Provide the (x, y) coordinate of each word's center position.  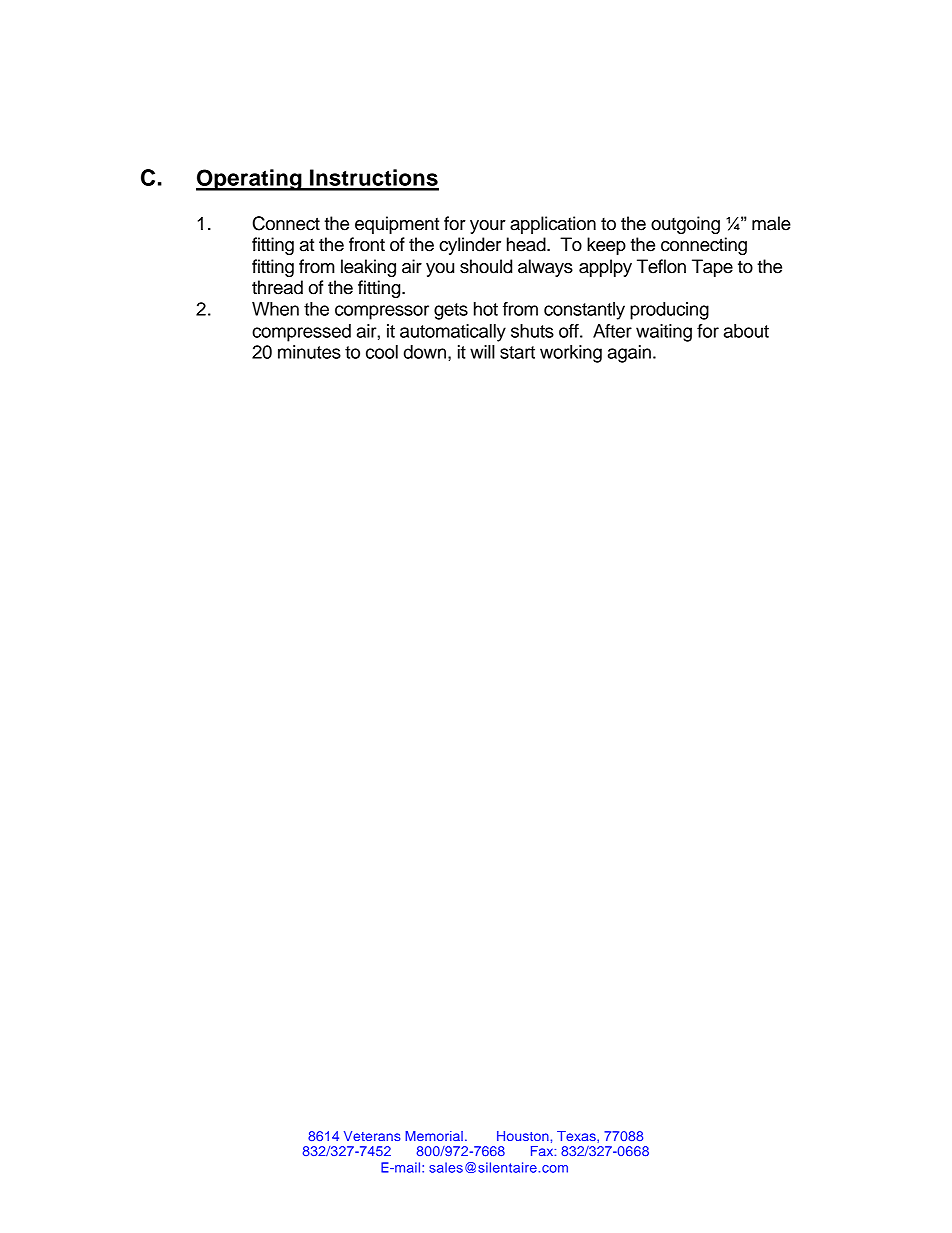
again (629, 354)
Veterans (372, 1136)
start (517, 352)
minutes (309, 352)
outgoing (685, 225)
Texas (577, 1136)
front (367, 244)
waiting (664, 333)
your (488, 227)
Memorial (434, 1136)
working (571, 354)
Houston (523, 1136)
